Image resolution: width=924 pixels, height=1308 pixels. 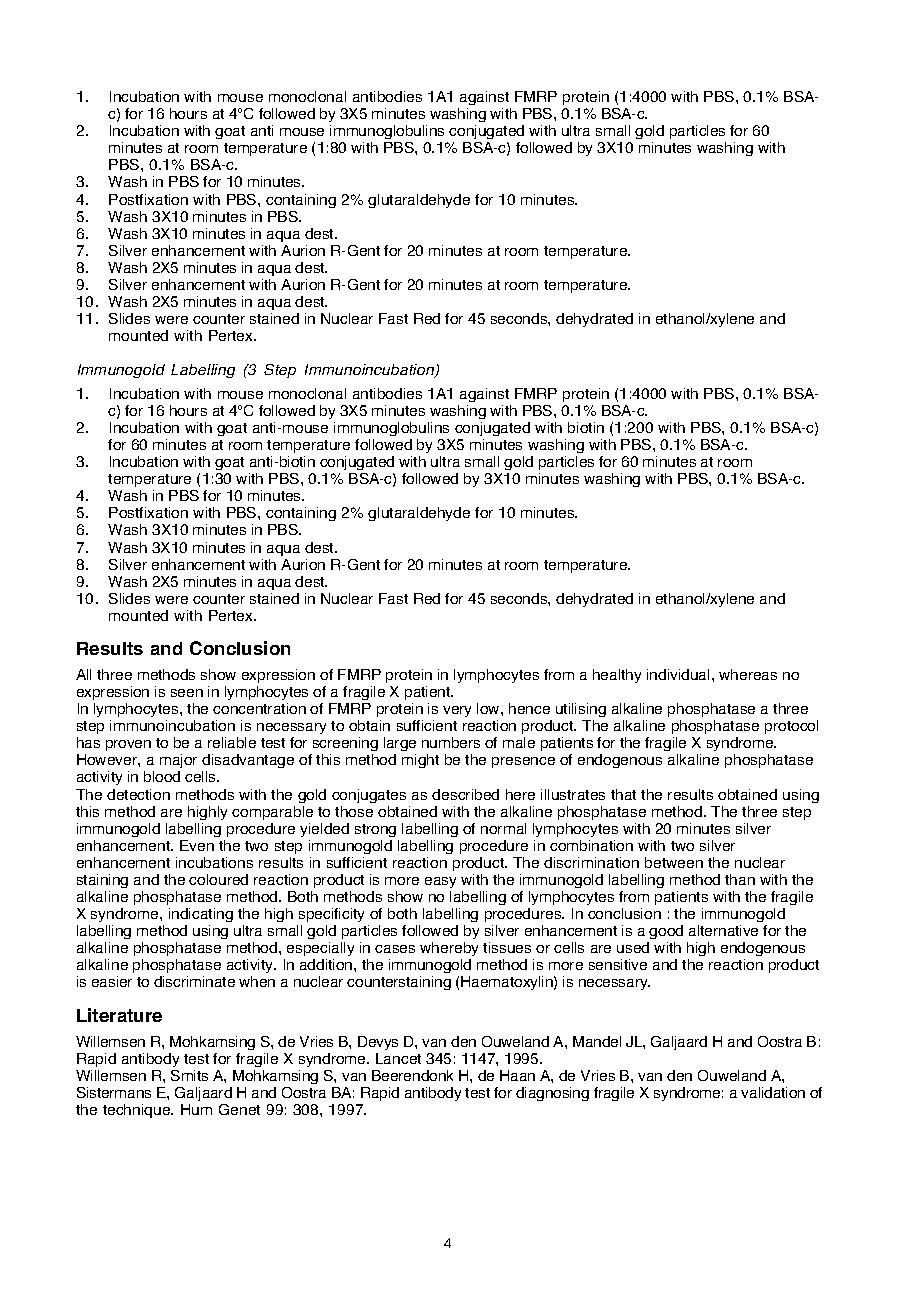 What do you see at coordinates (440, 882) in the screenshot?
I see `easy` at bounding box center [440, 882].
